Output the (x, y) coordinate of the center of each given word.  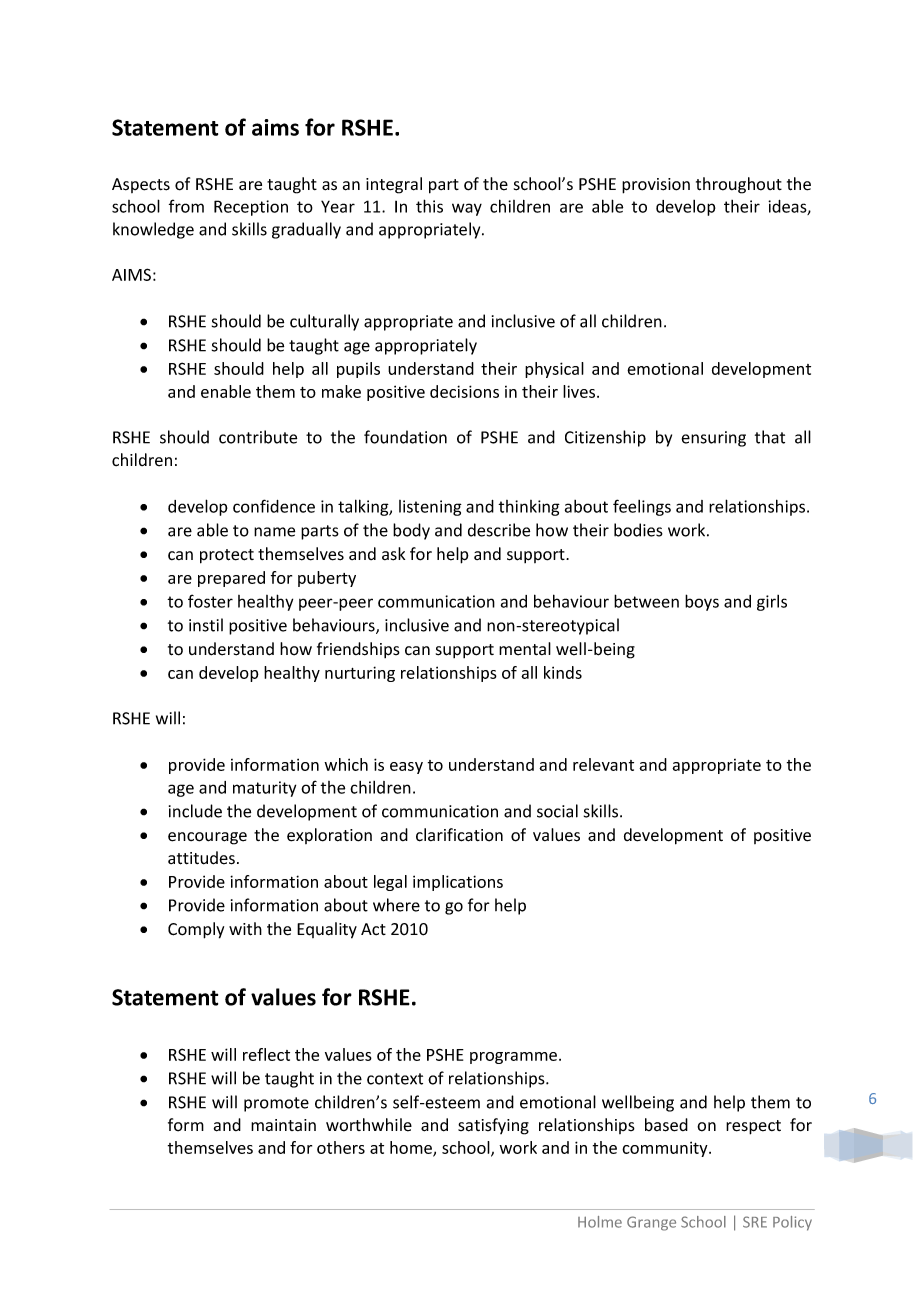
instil (206, 625)
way (467, 209)
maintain (283, 1125)
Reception (251, 208)
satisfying (493, 1126)
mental (525, 649)
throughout (739, 185)
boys (702, 602)
